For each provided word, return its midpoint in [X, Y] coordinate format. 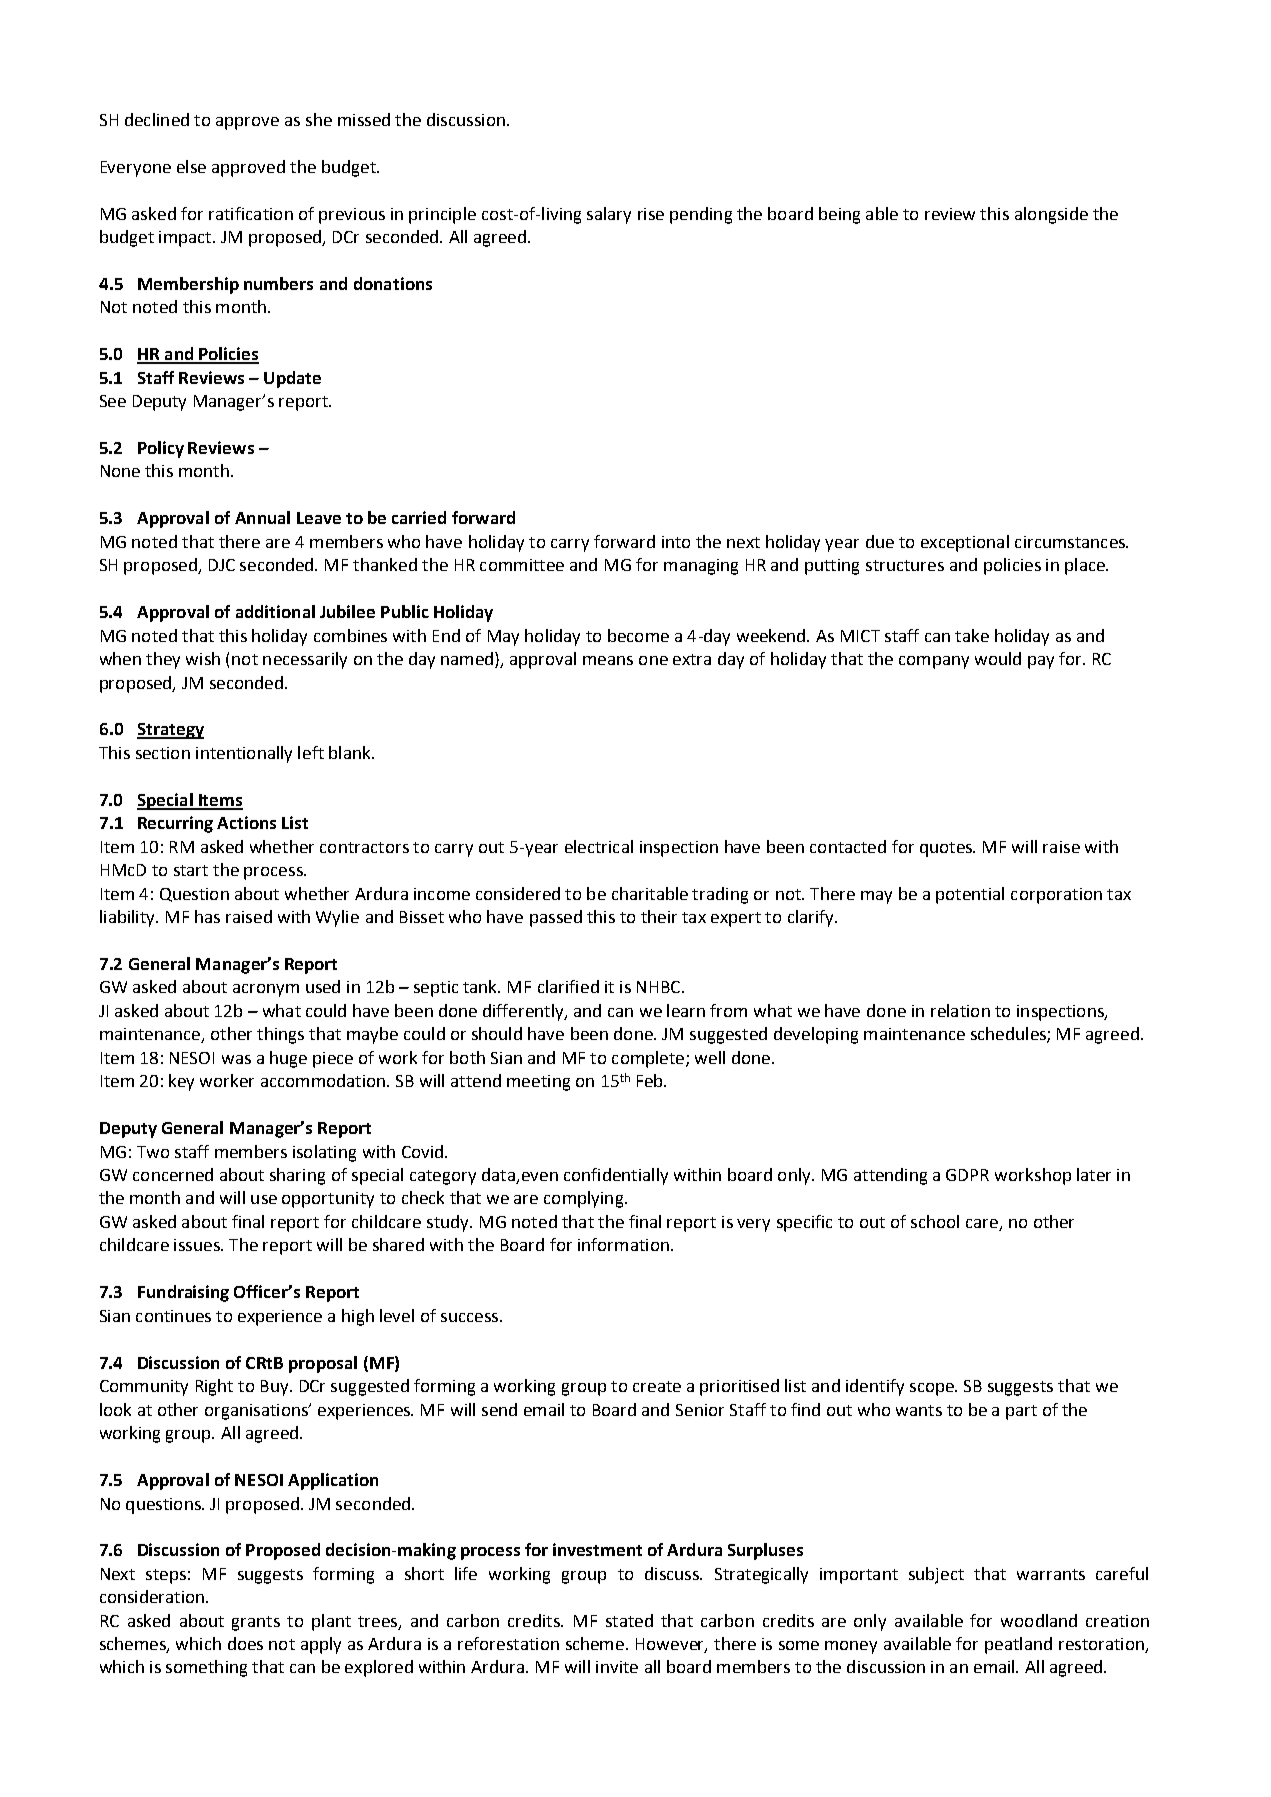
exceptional [965, 543]
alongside [1051, 215]
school [935, 1221]
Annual [262, 517]
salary [609, 215]
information [623, 1244]
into [676, 542]
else [191, 166]
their [659, 916]
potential [970, 895]
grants [256, 1623]
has [207, 916]
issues [198, 1245]
